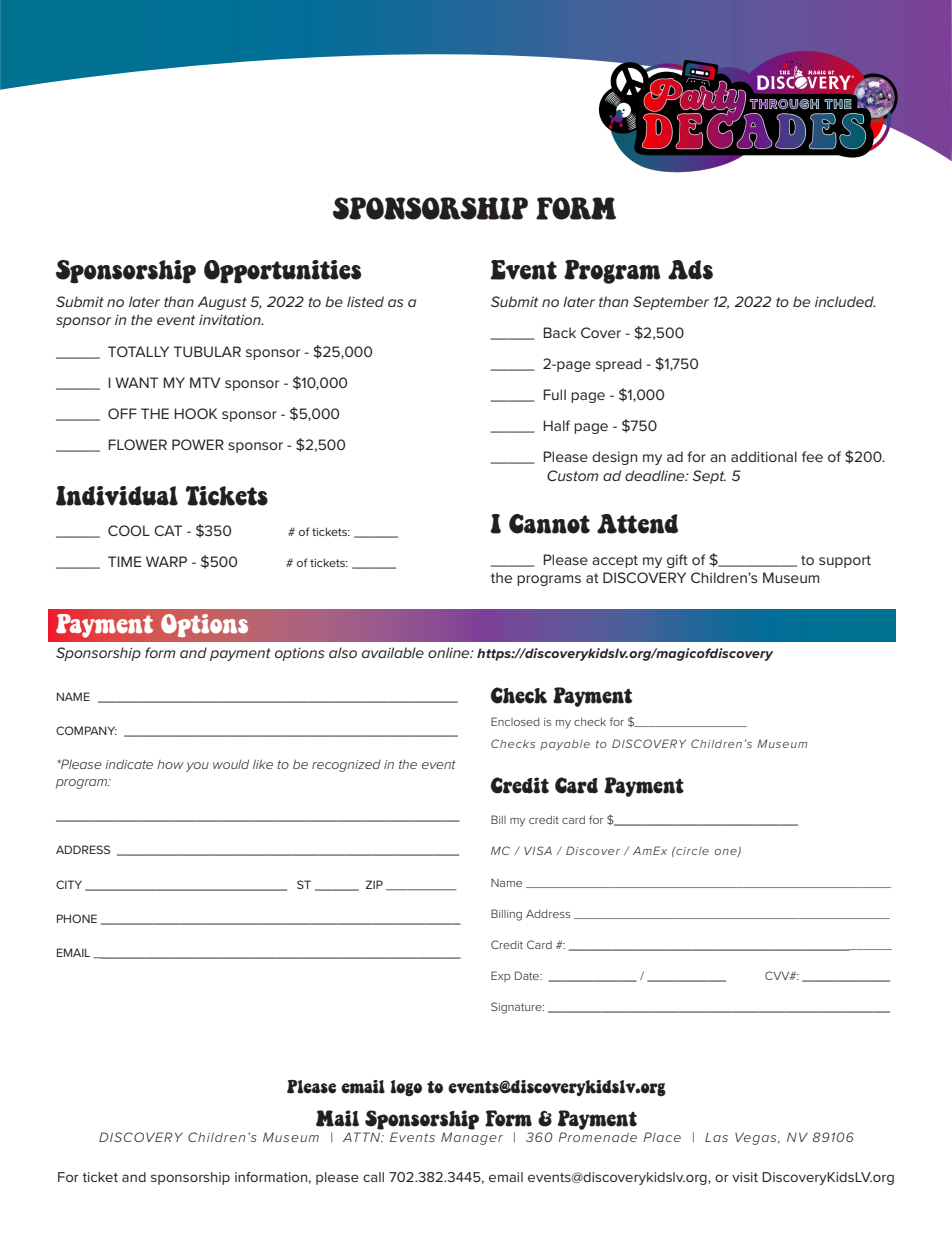 The image size is (952, 1233). What do you see at coordinates (677, 561) in the screenshot?
I see `gift` at bounding box center [677, 561].
